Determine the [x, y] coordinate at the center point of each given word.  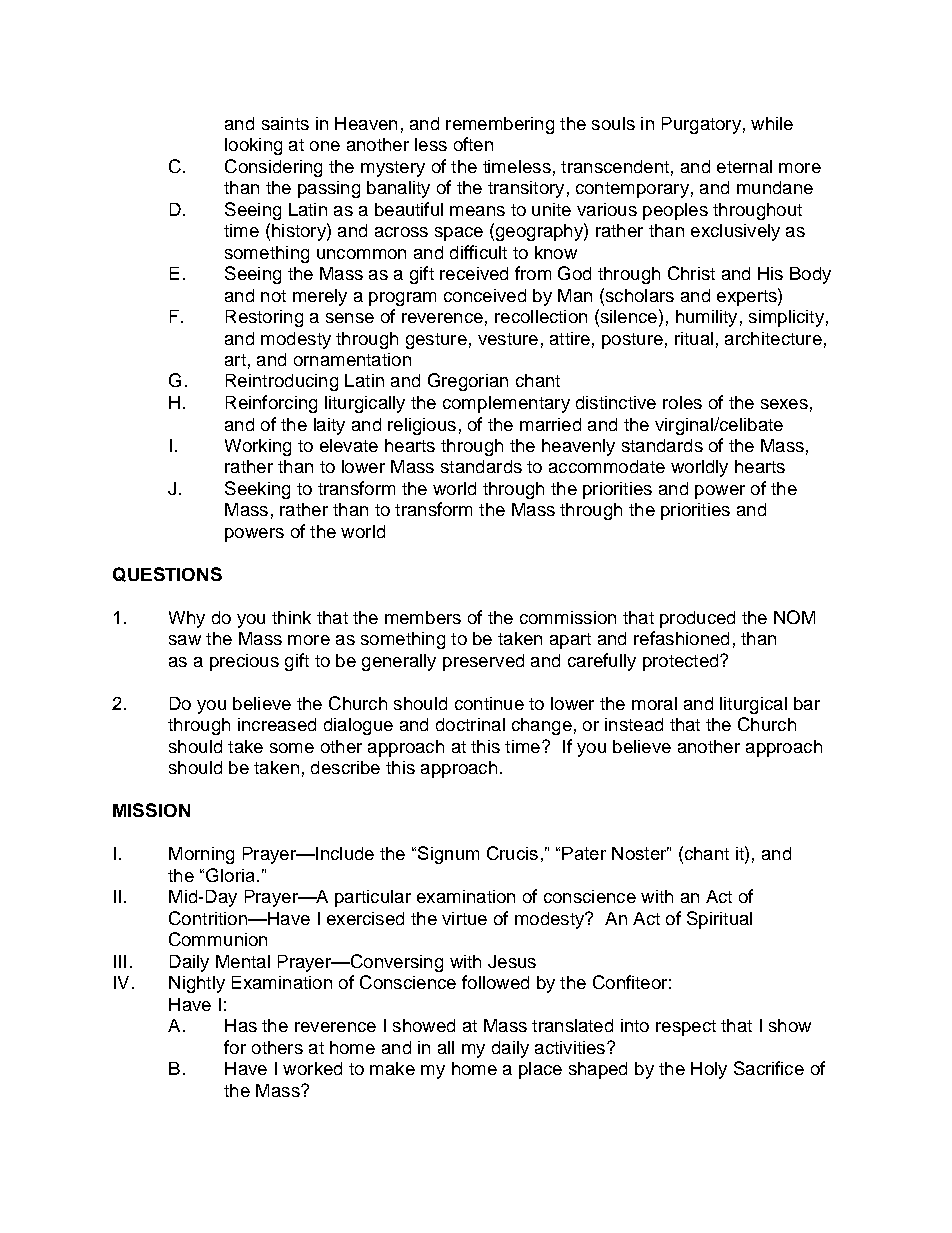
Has [241, 1025]
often [473, 144]
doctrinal [470, 724]
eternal [744, 166]
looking [253, 146]
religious [422, 426]
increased [277, 724]
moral [654, 703]
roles [682, 402]
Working [258, 447]
